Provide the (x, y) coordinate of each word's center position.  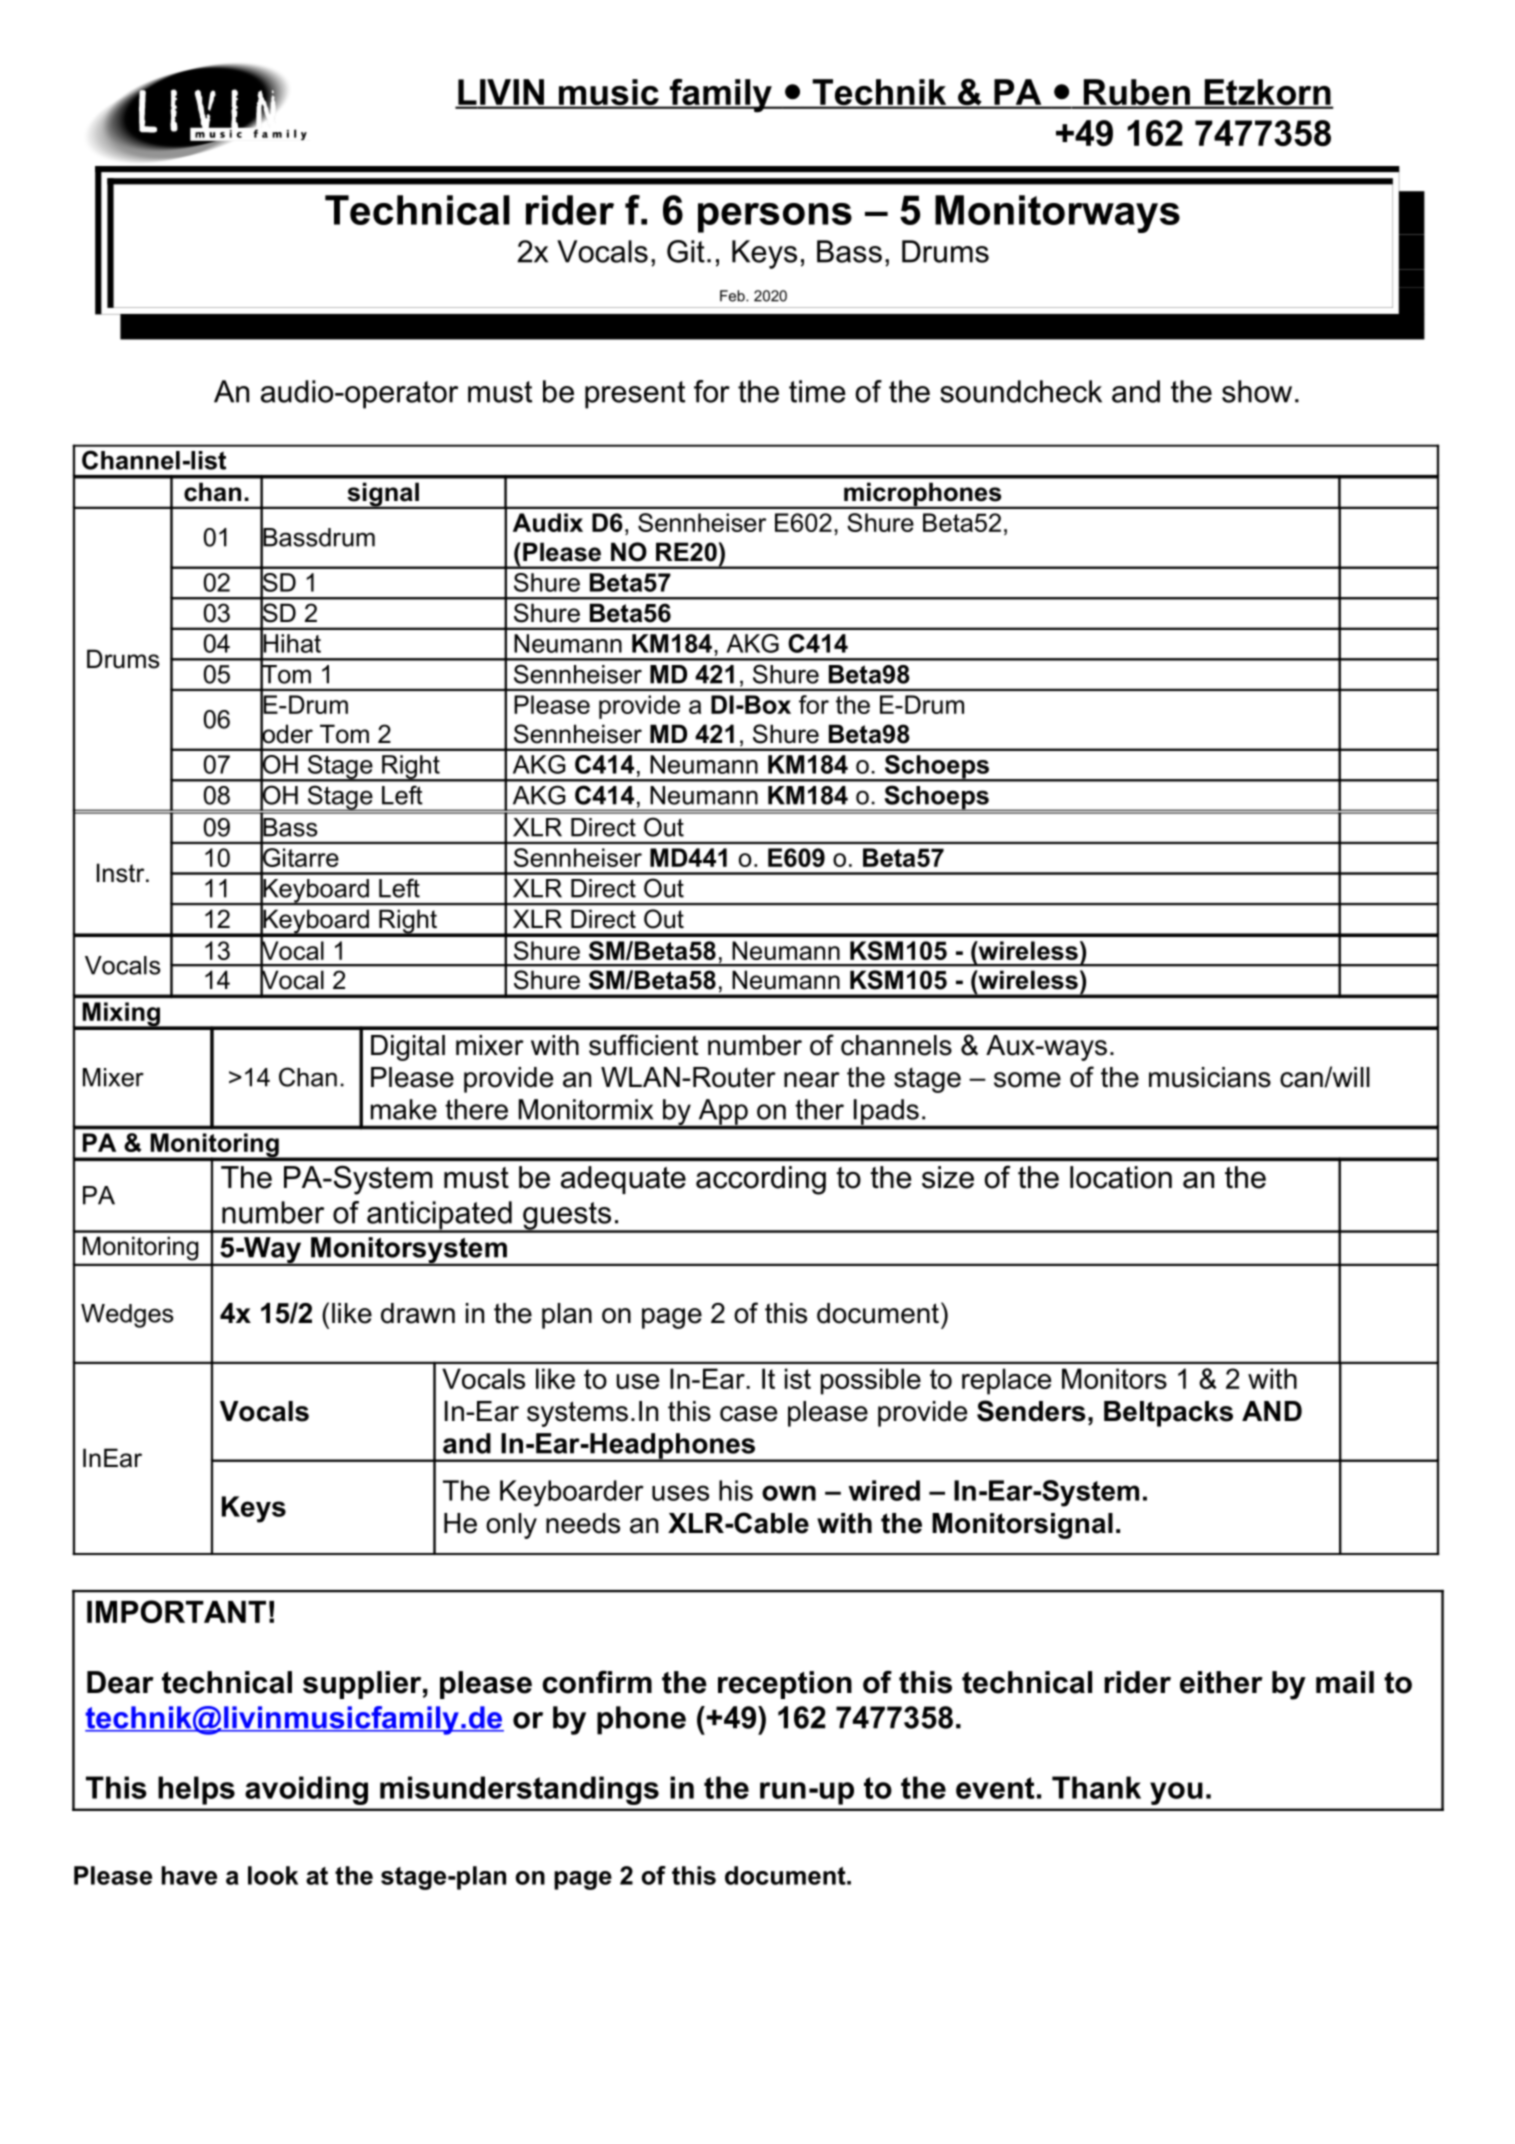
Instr (122, 873)
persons (775, 218)
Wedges (127, 1316)
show (1257, 391)
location (1121, 1177)
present (635, 395)
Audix (548, 522)
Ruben (1136, 93)
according (761, 1180)
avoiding (306, 1790)
